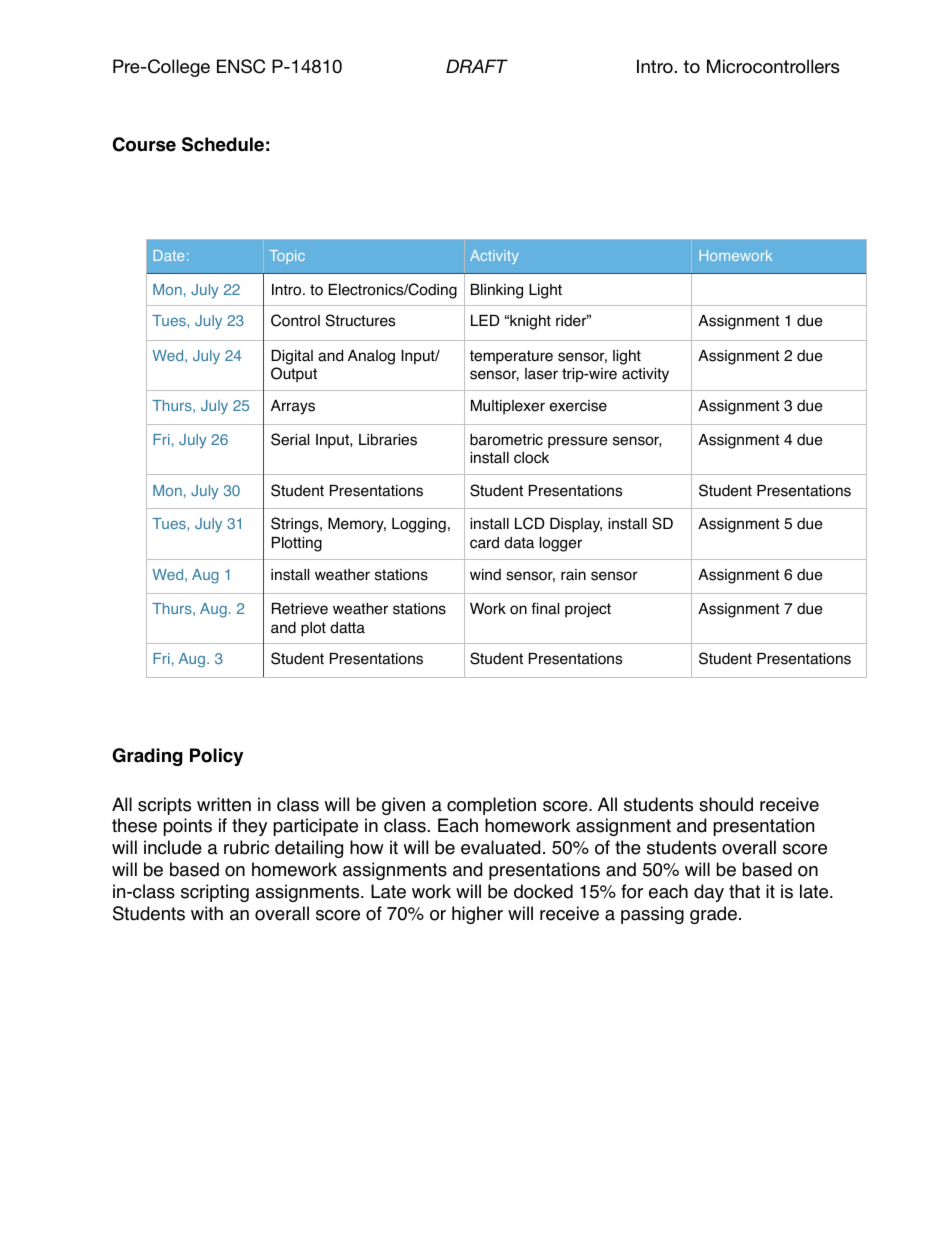 The image size is (952, 1233). I want to click on higher, so click(477, 915).
